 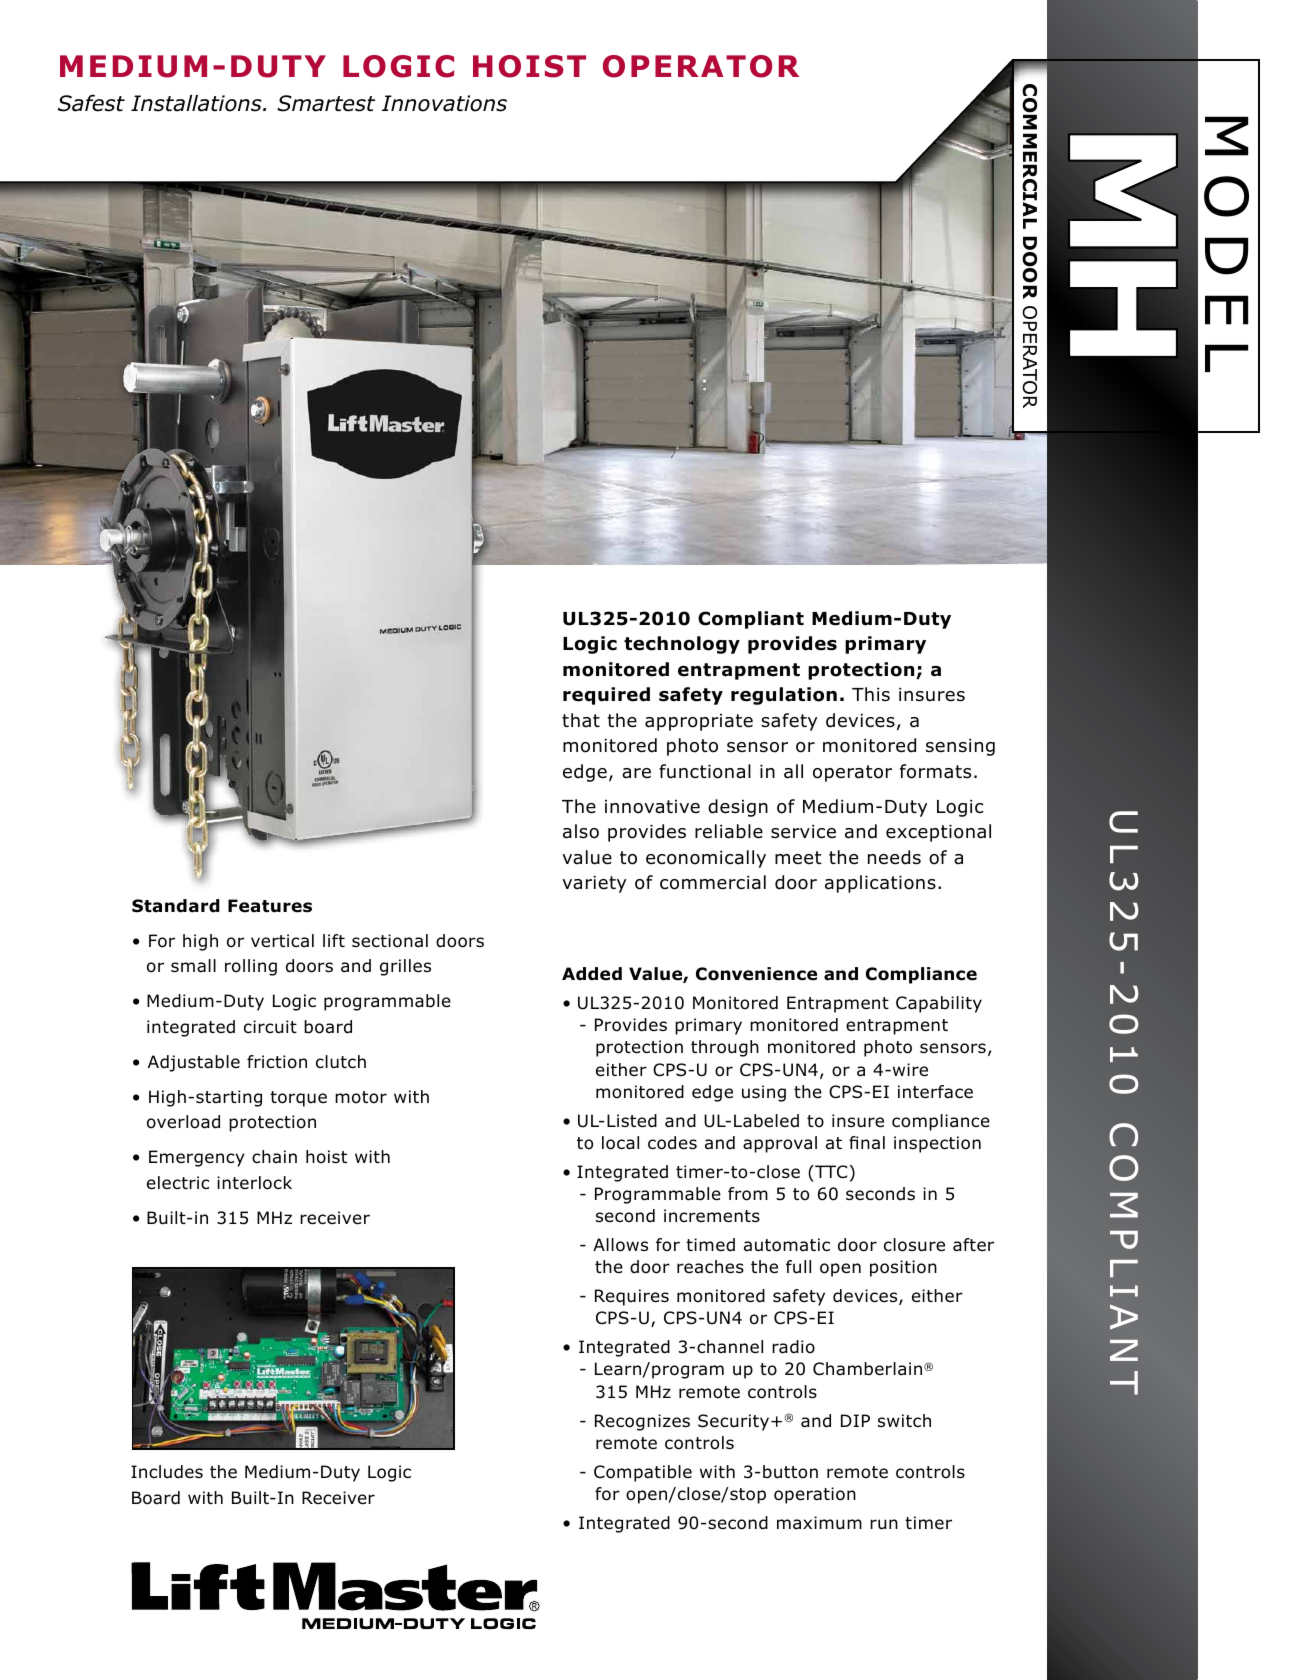 What do you see at coordinates (326, 103) in the screenshot?
I see `Smartest` at bounding box center [326, 103].
